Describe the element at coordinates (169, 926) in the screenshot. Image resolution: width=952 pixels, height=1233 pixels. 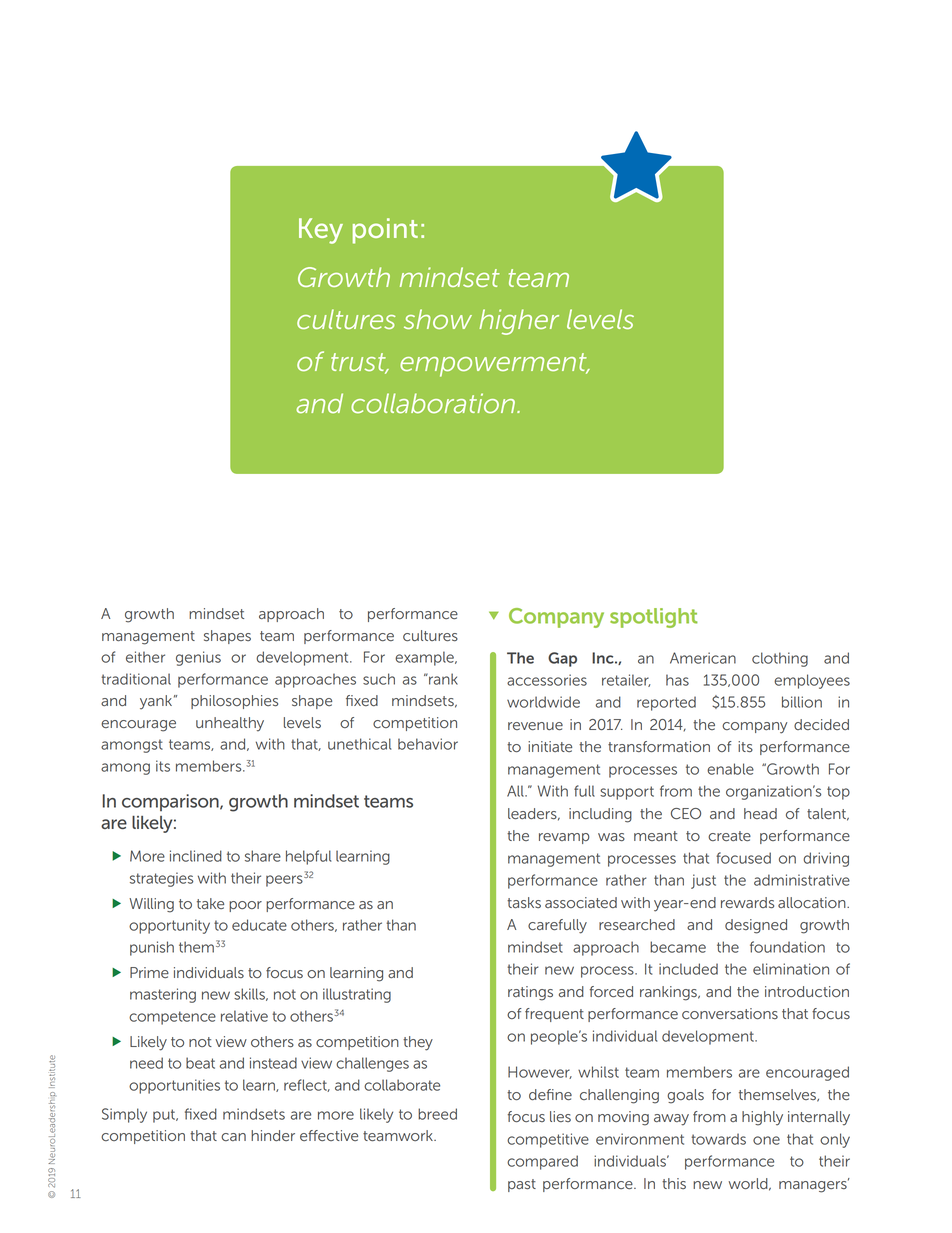
I see `opportunity` at that location.
